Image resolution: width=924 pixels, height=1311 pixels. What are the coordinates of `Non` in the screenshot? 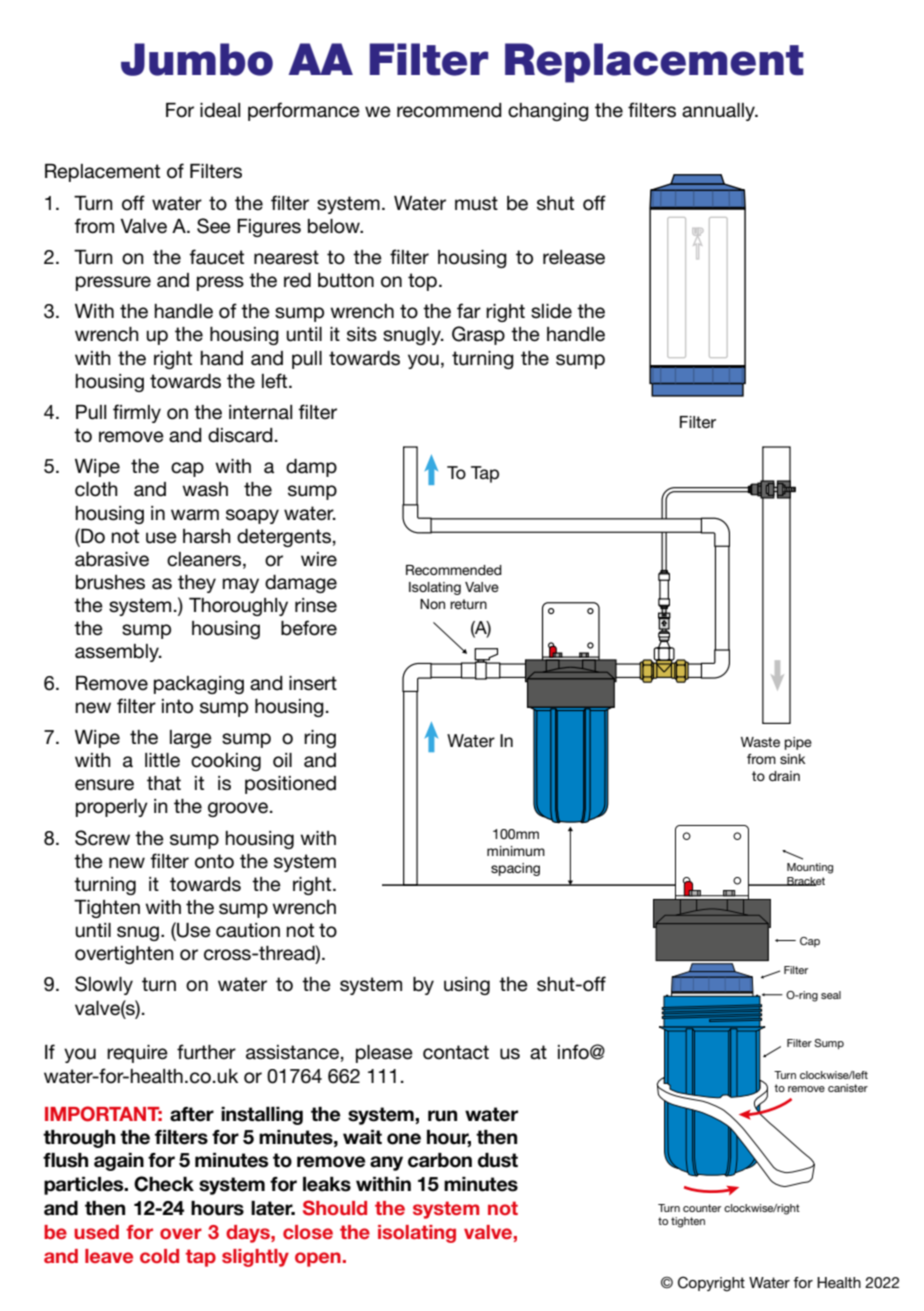 It's located at (432, 604).
